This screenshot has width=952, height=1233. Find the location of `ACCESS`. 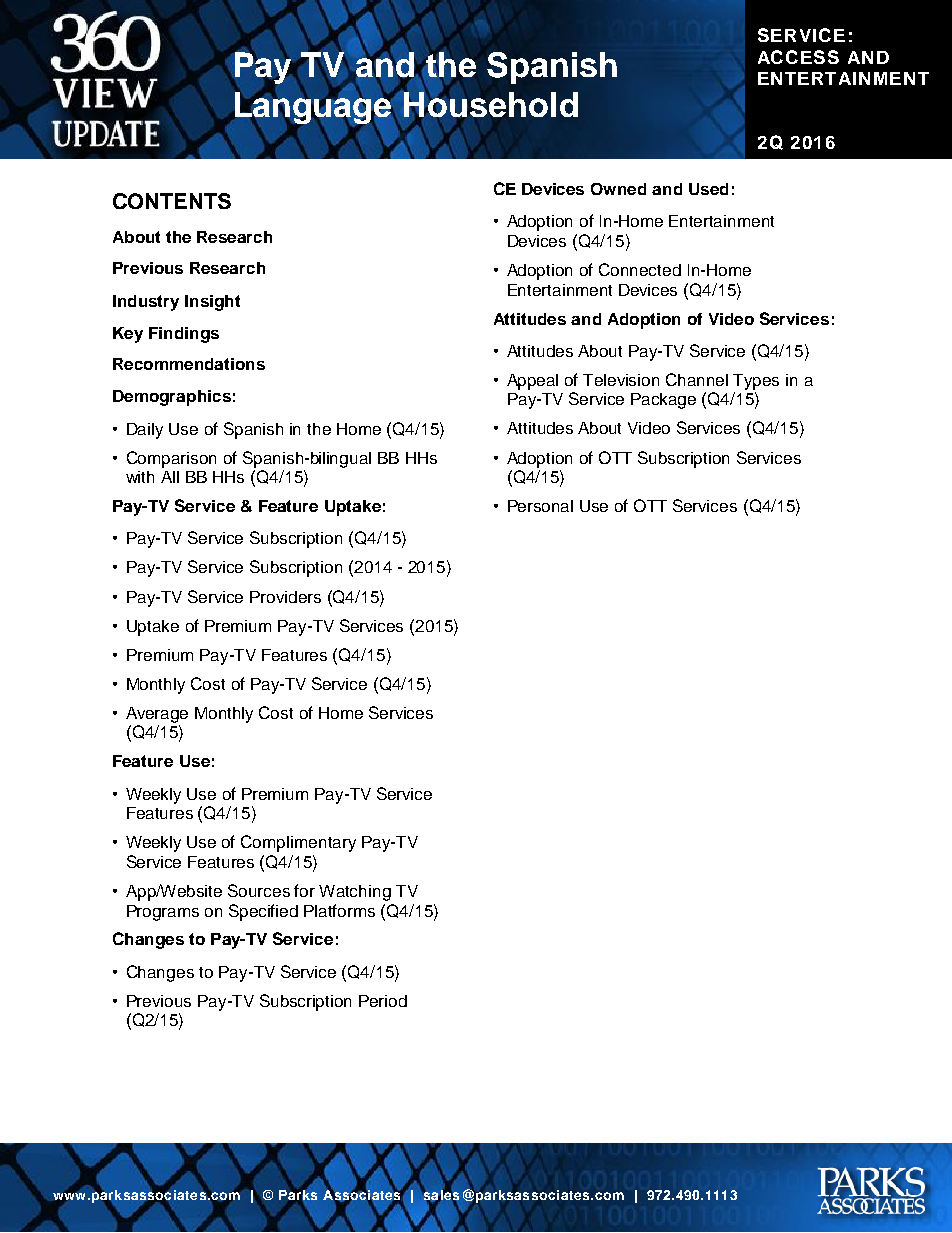

ACCESS is located at coordinates (798, 57).
